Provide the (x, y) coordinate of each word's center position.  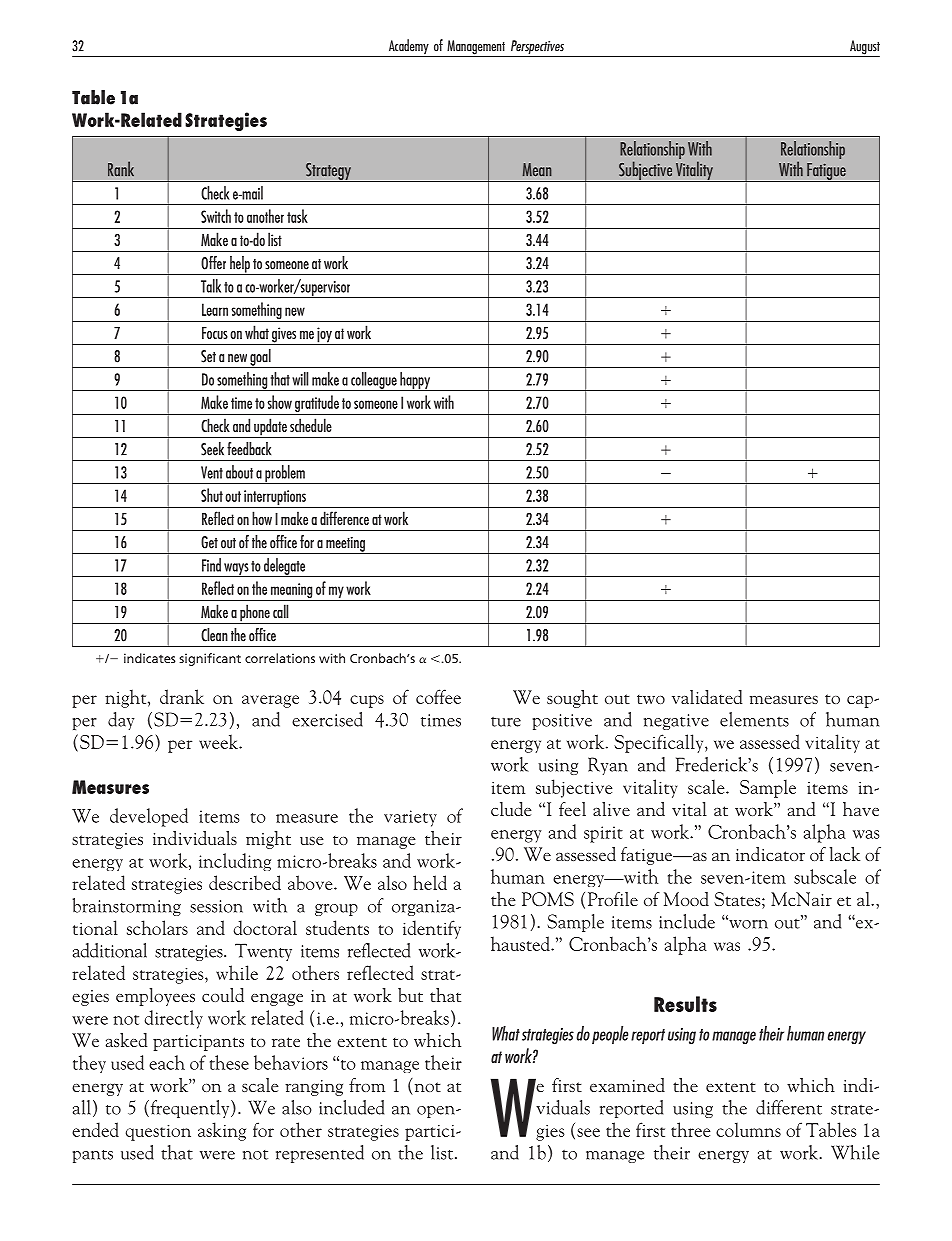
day (121, 721)
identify (432, 929)
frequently (190, 1109)
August (864, 48)
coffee (438, 696)
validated (707, 697)
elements (754, 719)
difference (344, 518)
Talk (211, 286)
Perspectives (537, 48)
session (216, 906)
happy (415, 381)
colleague (374, 381)
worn (747, 923)
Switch (216, 216)
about (239, 472)
